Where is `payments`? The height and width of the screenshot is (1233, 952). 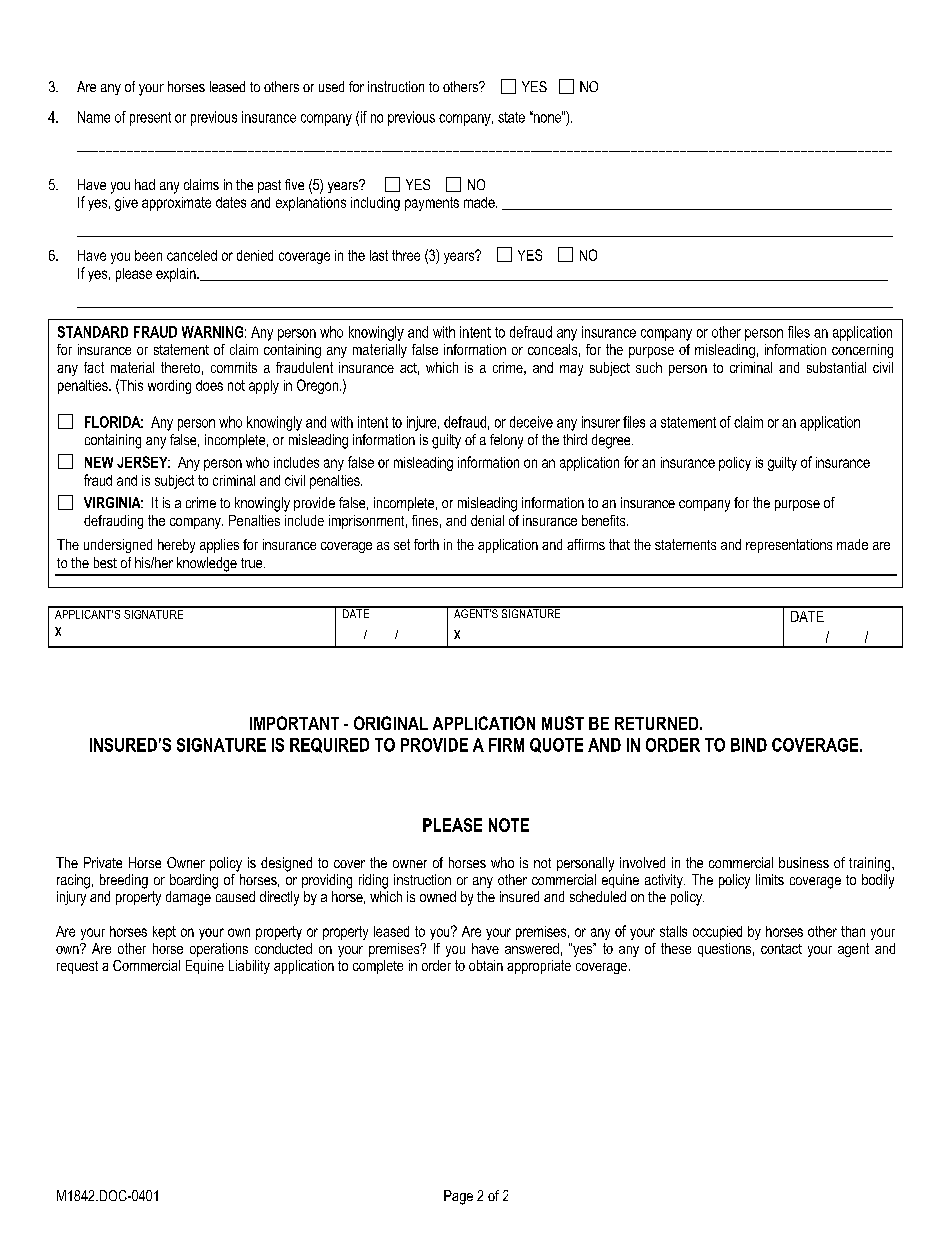
payments is located at coordinates (432, 204).
